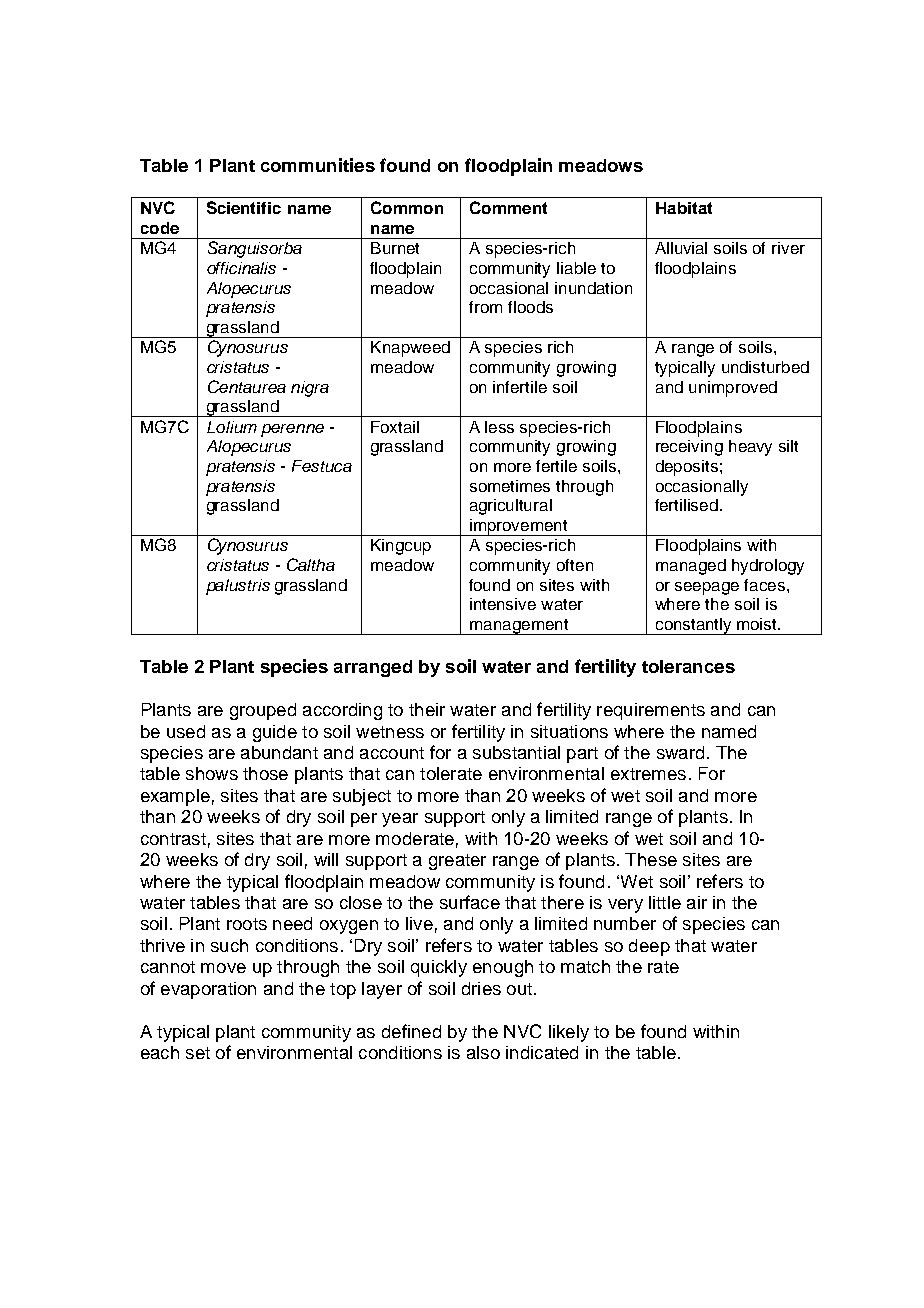  I want to click on seepage, so click(707, 588).
